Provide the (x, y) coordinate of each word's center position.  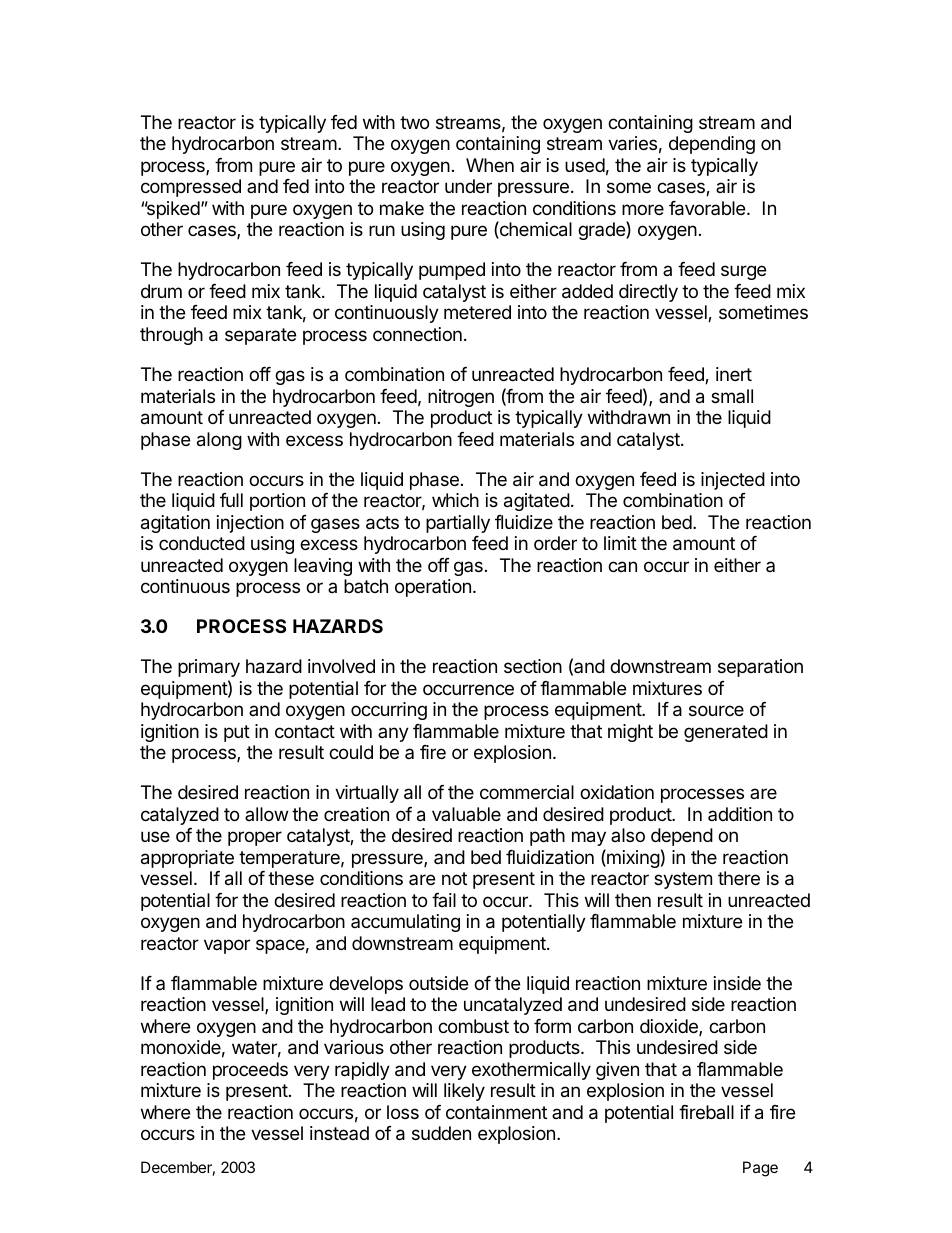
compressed (191, 188)
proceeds (250, 1071)
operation (433, 588)
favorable (708, 208)
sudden (441, 1133)
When (490, 165)
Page (760, 1169)
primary (209, 668)
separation (760, 668)
